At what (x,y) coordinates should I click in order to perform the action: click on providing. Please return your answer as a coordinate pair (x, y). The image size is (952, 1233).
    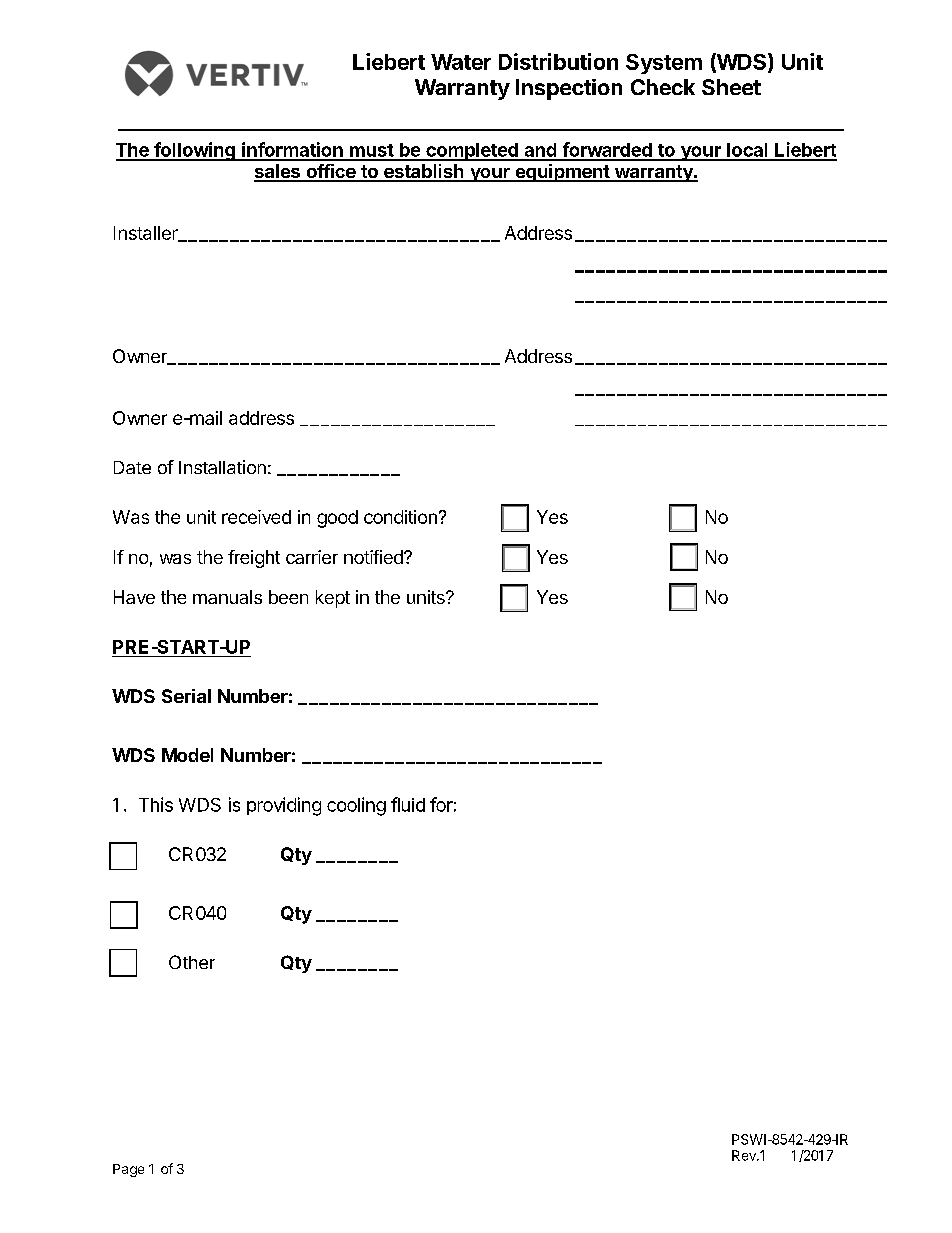
    Looking at the image, I should click on (284, 806).
